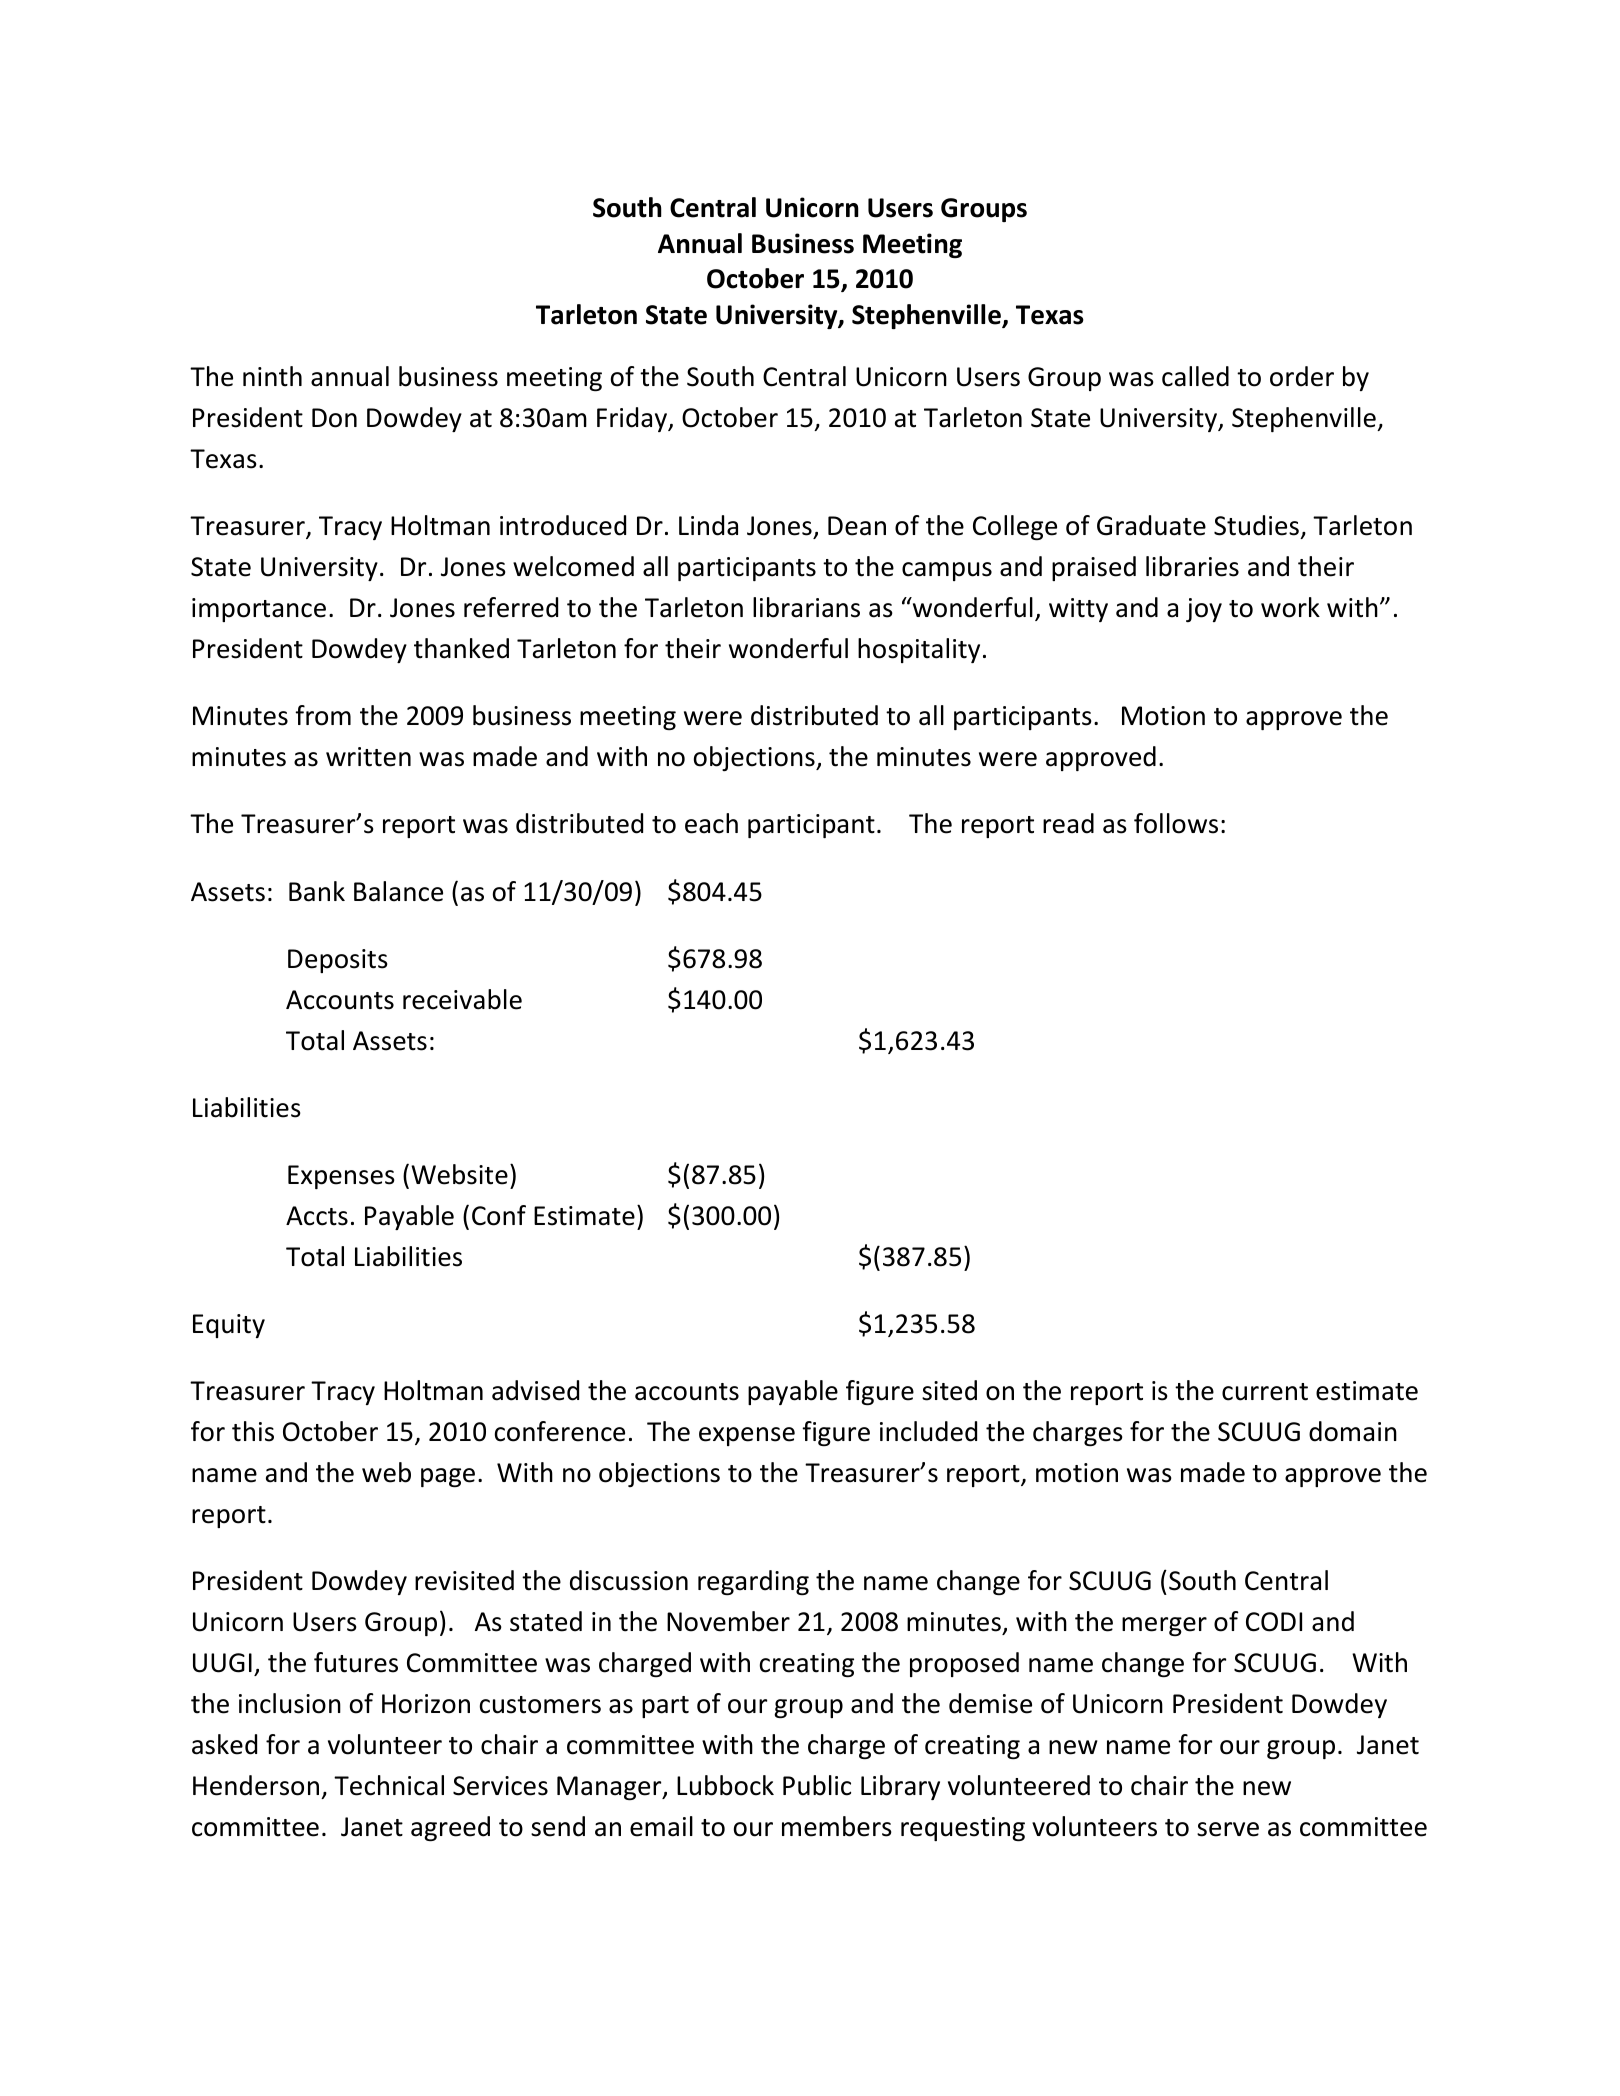 The image size is (1620, 2096). I want to click on Friday, so click(633, 419).
